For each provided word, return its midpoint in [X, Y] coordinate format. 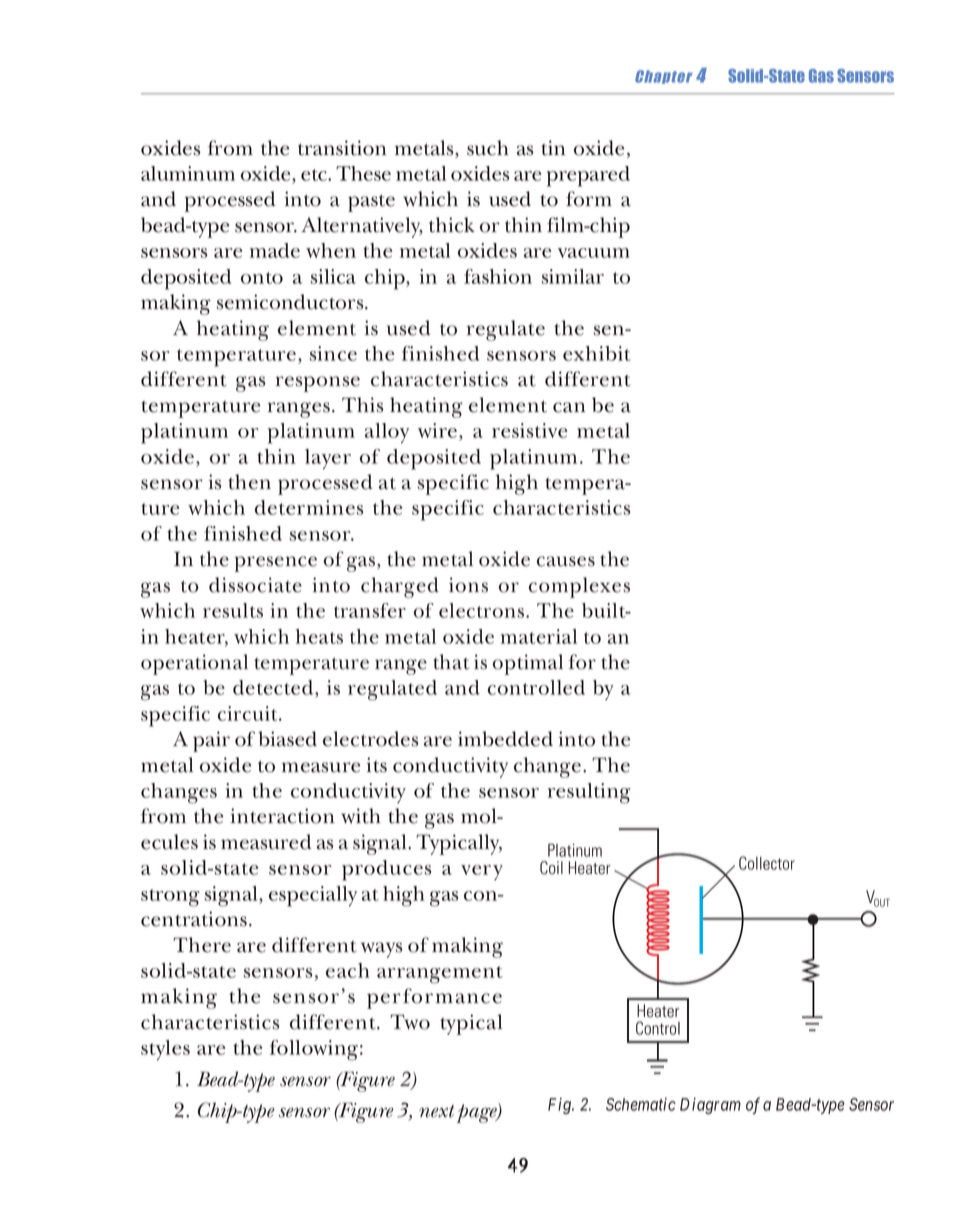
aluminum [188, 173]
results [233, 610]
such [488, 148]
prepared [588, 176]
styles [165, 1050]
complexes [579, 587]
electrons [483, 610]
